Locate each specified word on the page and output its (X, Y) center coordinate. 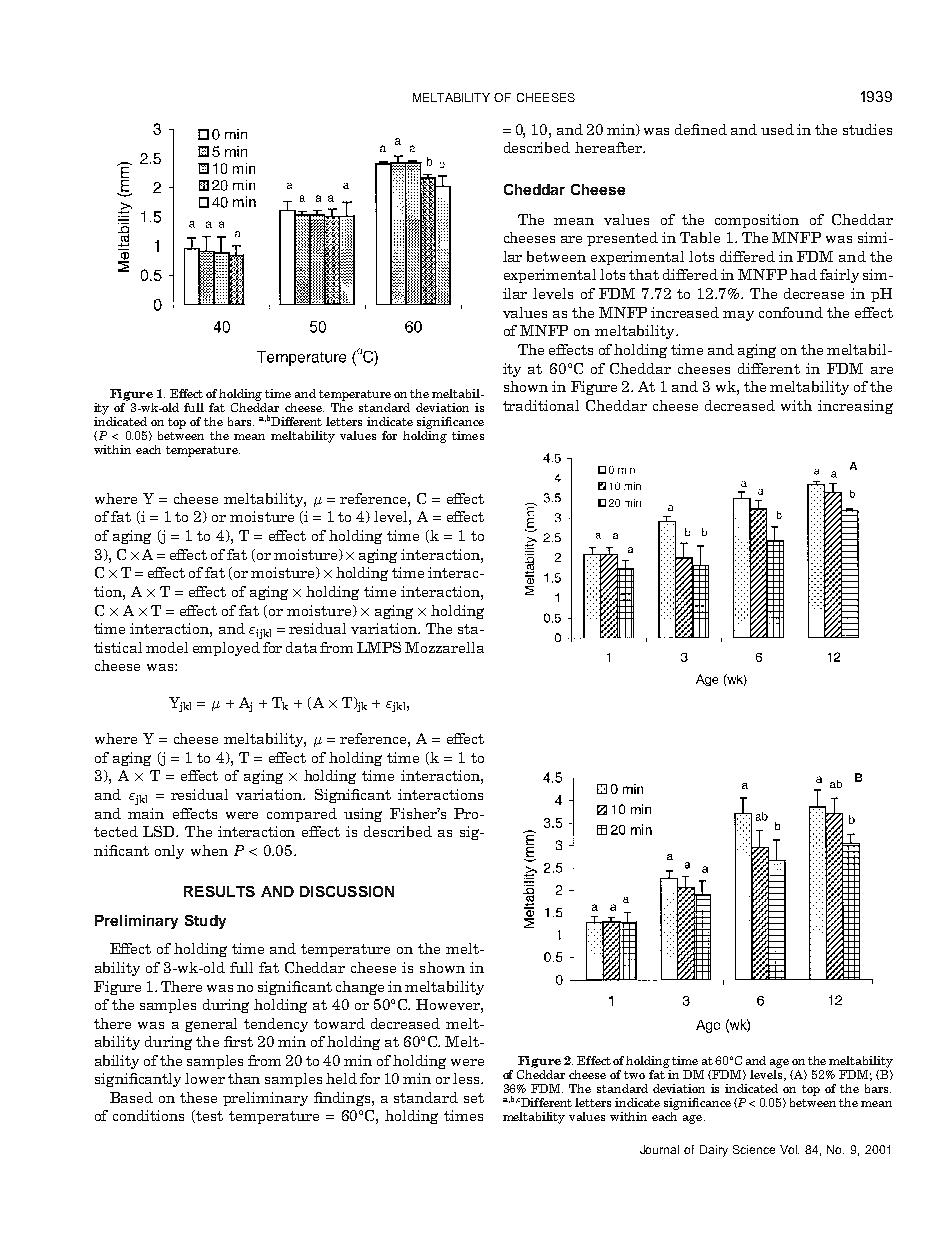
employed (226, 649)
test (209, 1116)
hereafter (609, 147)
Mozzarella (444, 647)
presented (622, 239)
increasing (855, 407)
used (777, 129)
